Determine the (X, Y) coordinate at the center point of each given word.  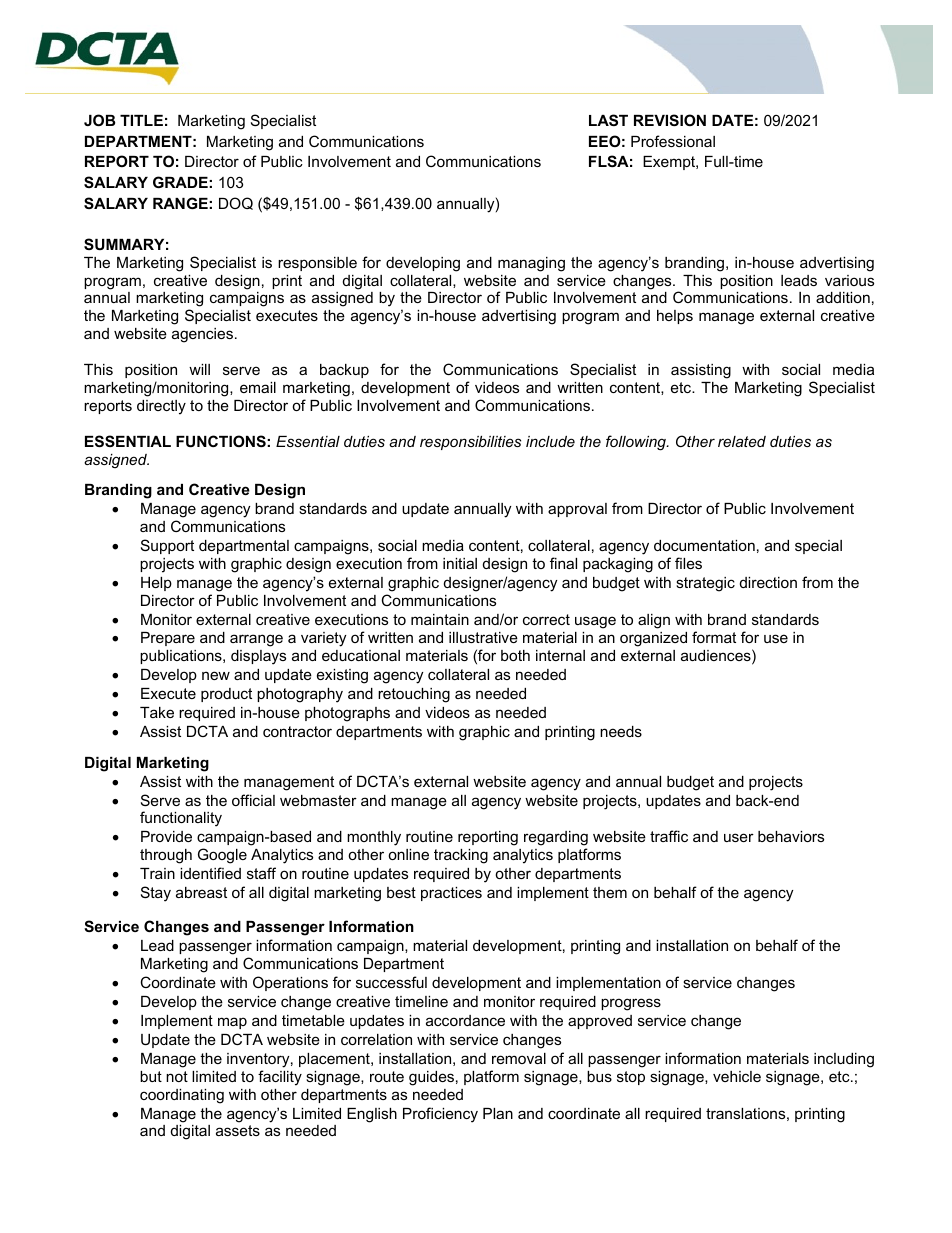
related (742, 441)
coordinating (182, 1096)
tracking (461, 856)
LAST (608, 120)
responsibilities (470, 443)
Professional (673, 141)
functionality (181, 819)
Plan (498, 1113)
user (739, 837)
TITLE (141, 120)
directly (161, 407)
